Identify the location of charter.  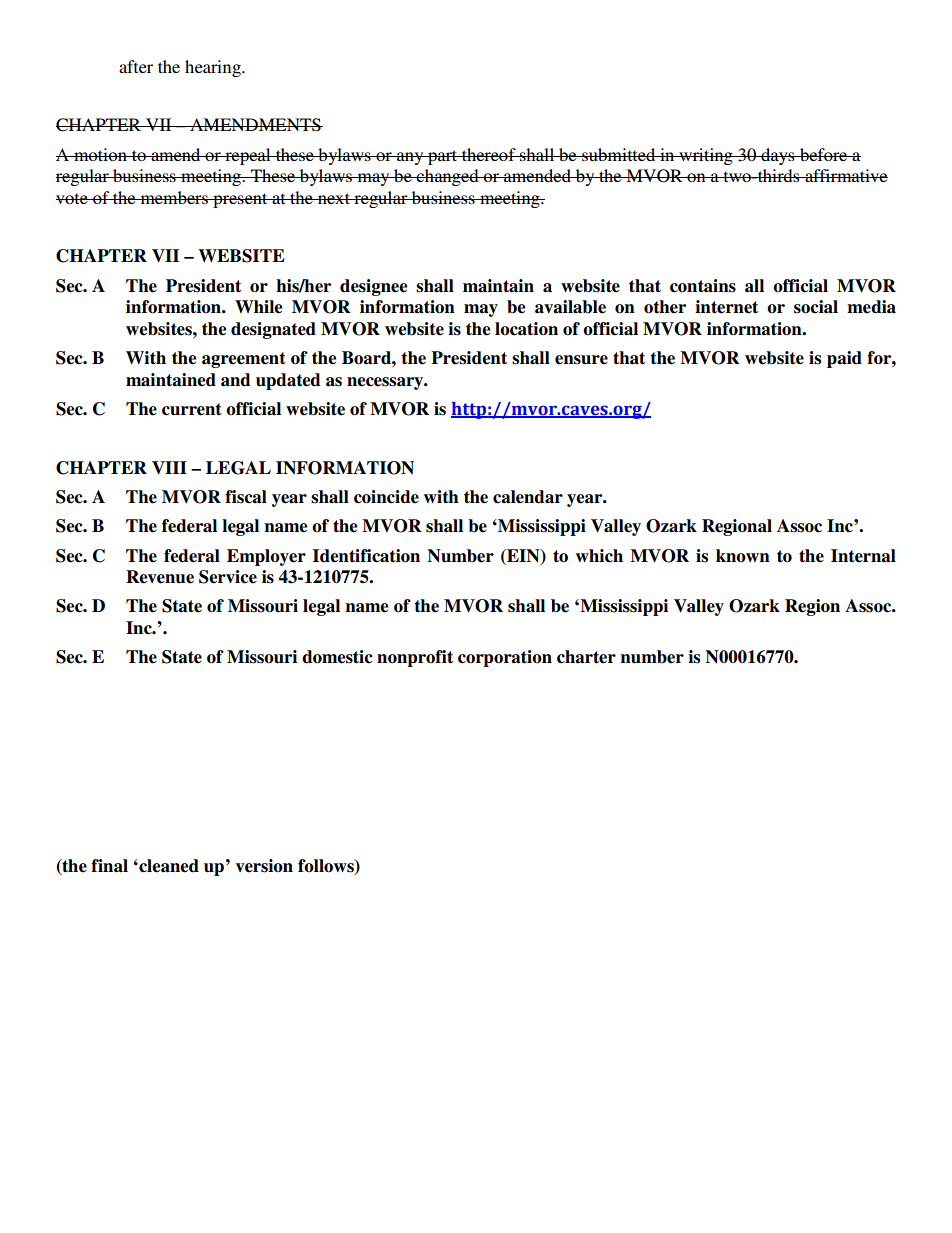
(586, 657).
